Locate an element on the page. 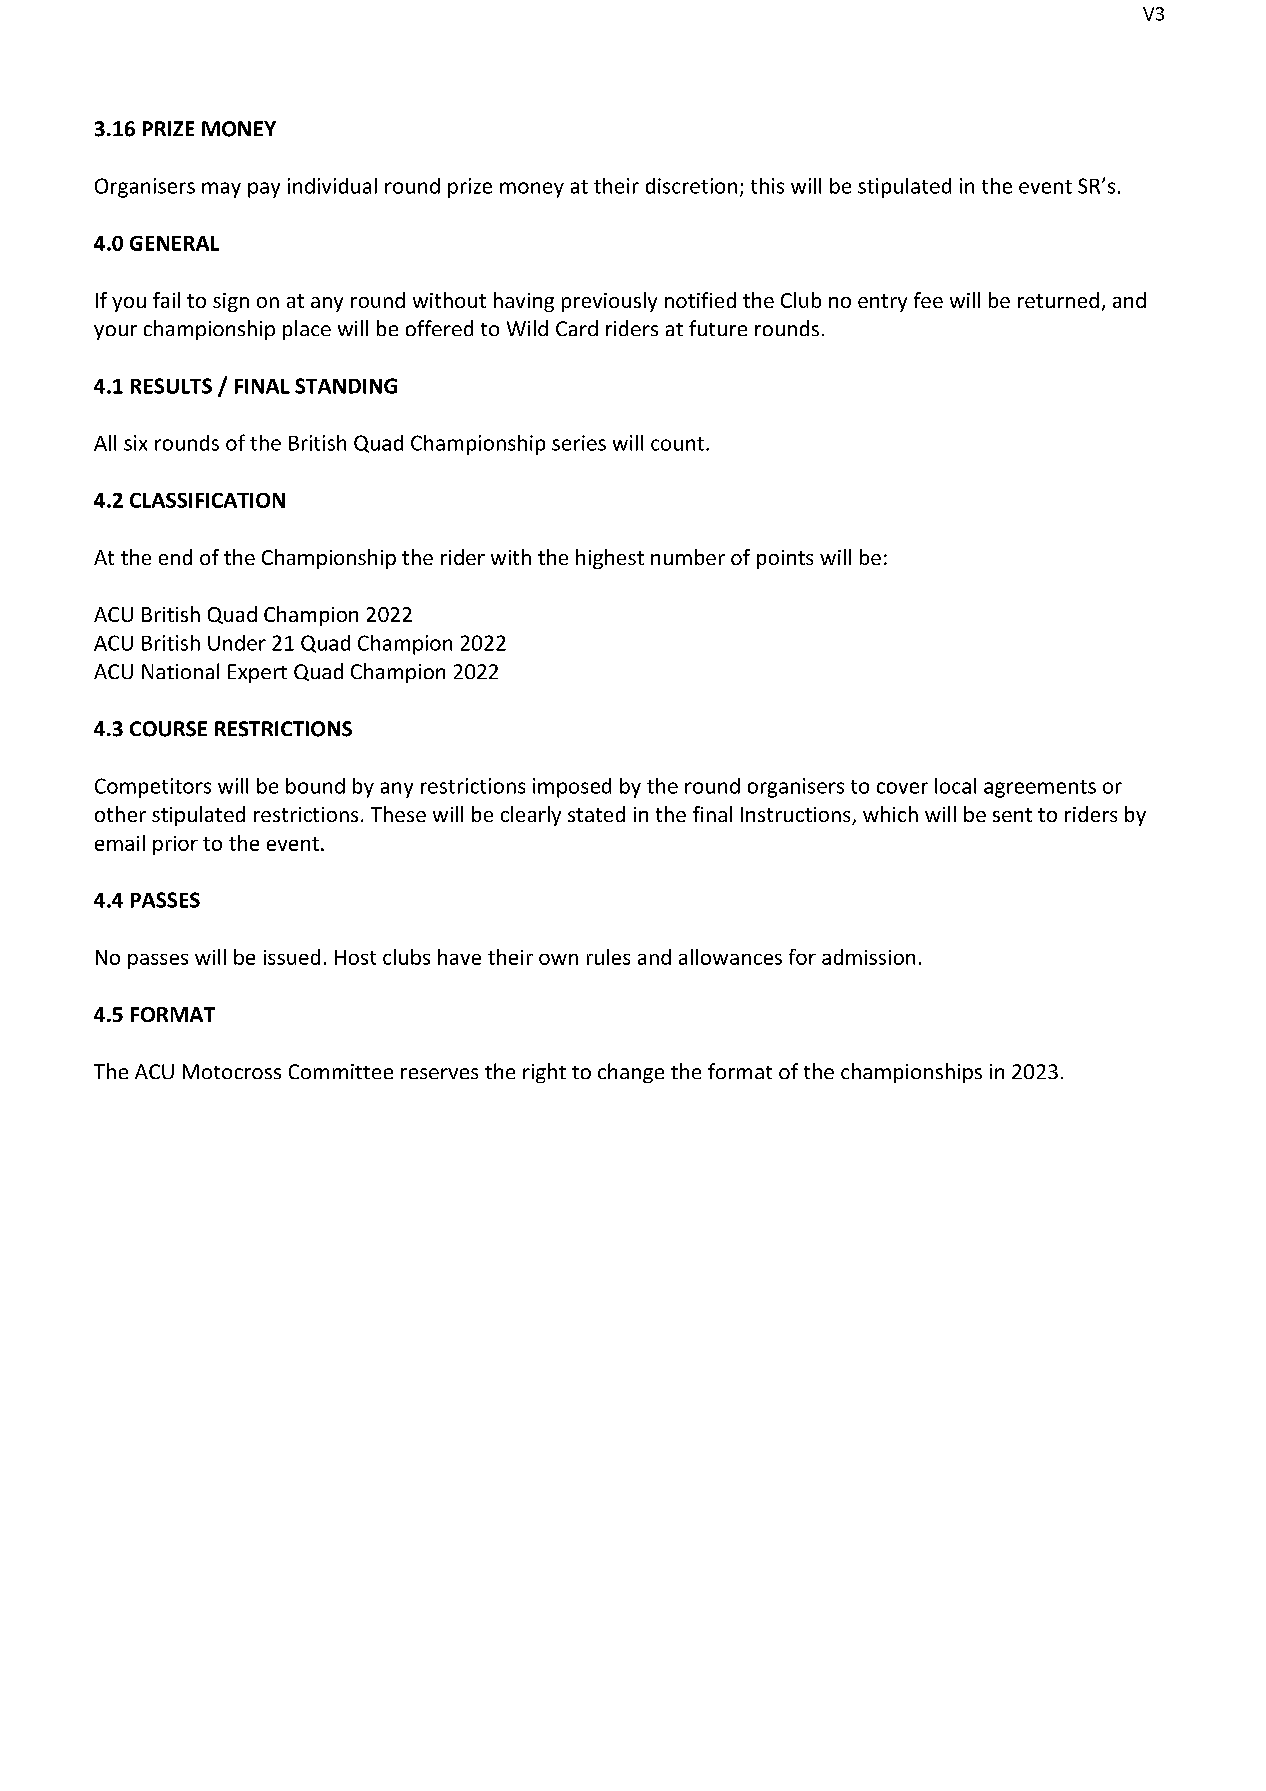 This document has width=1266, height=1791. imposed is located at coordinates (572, 788).
